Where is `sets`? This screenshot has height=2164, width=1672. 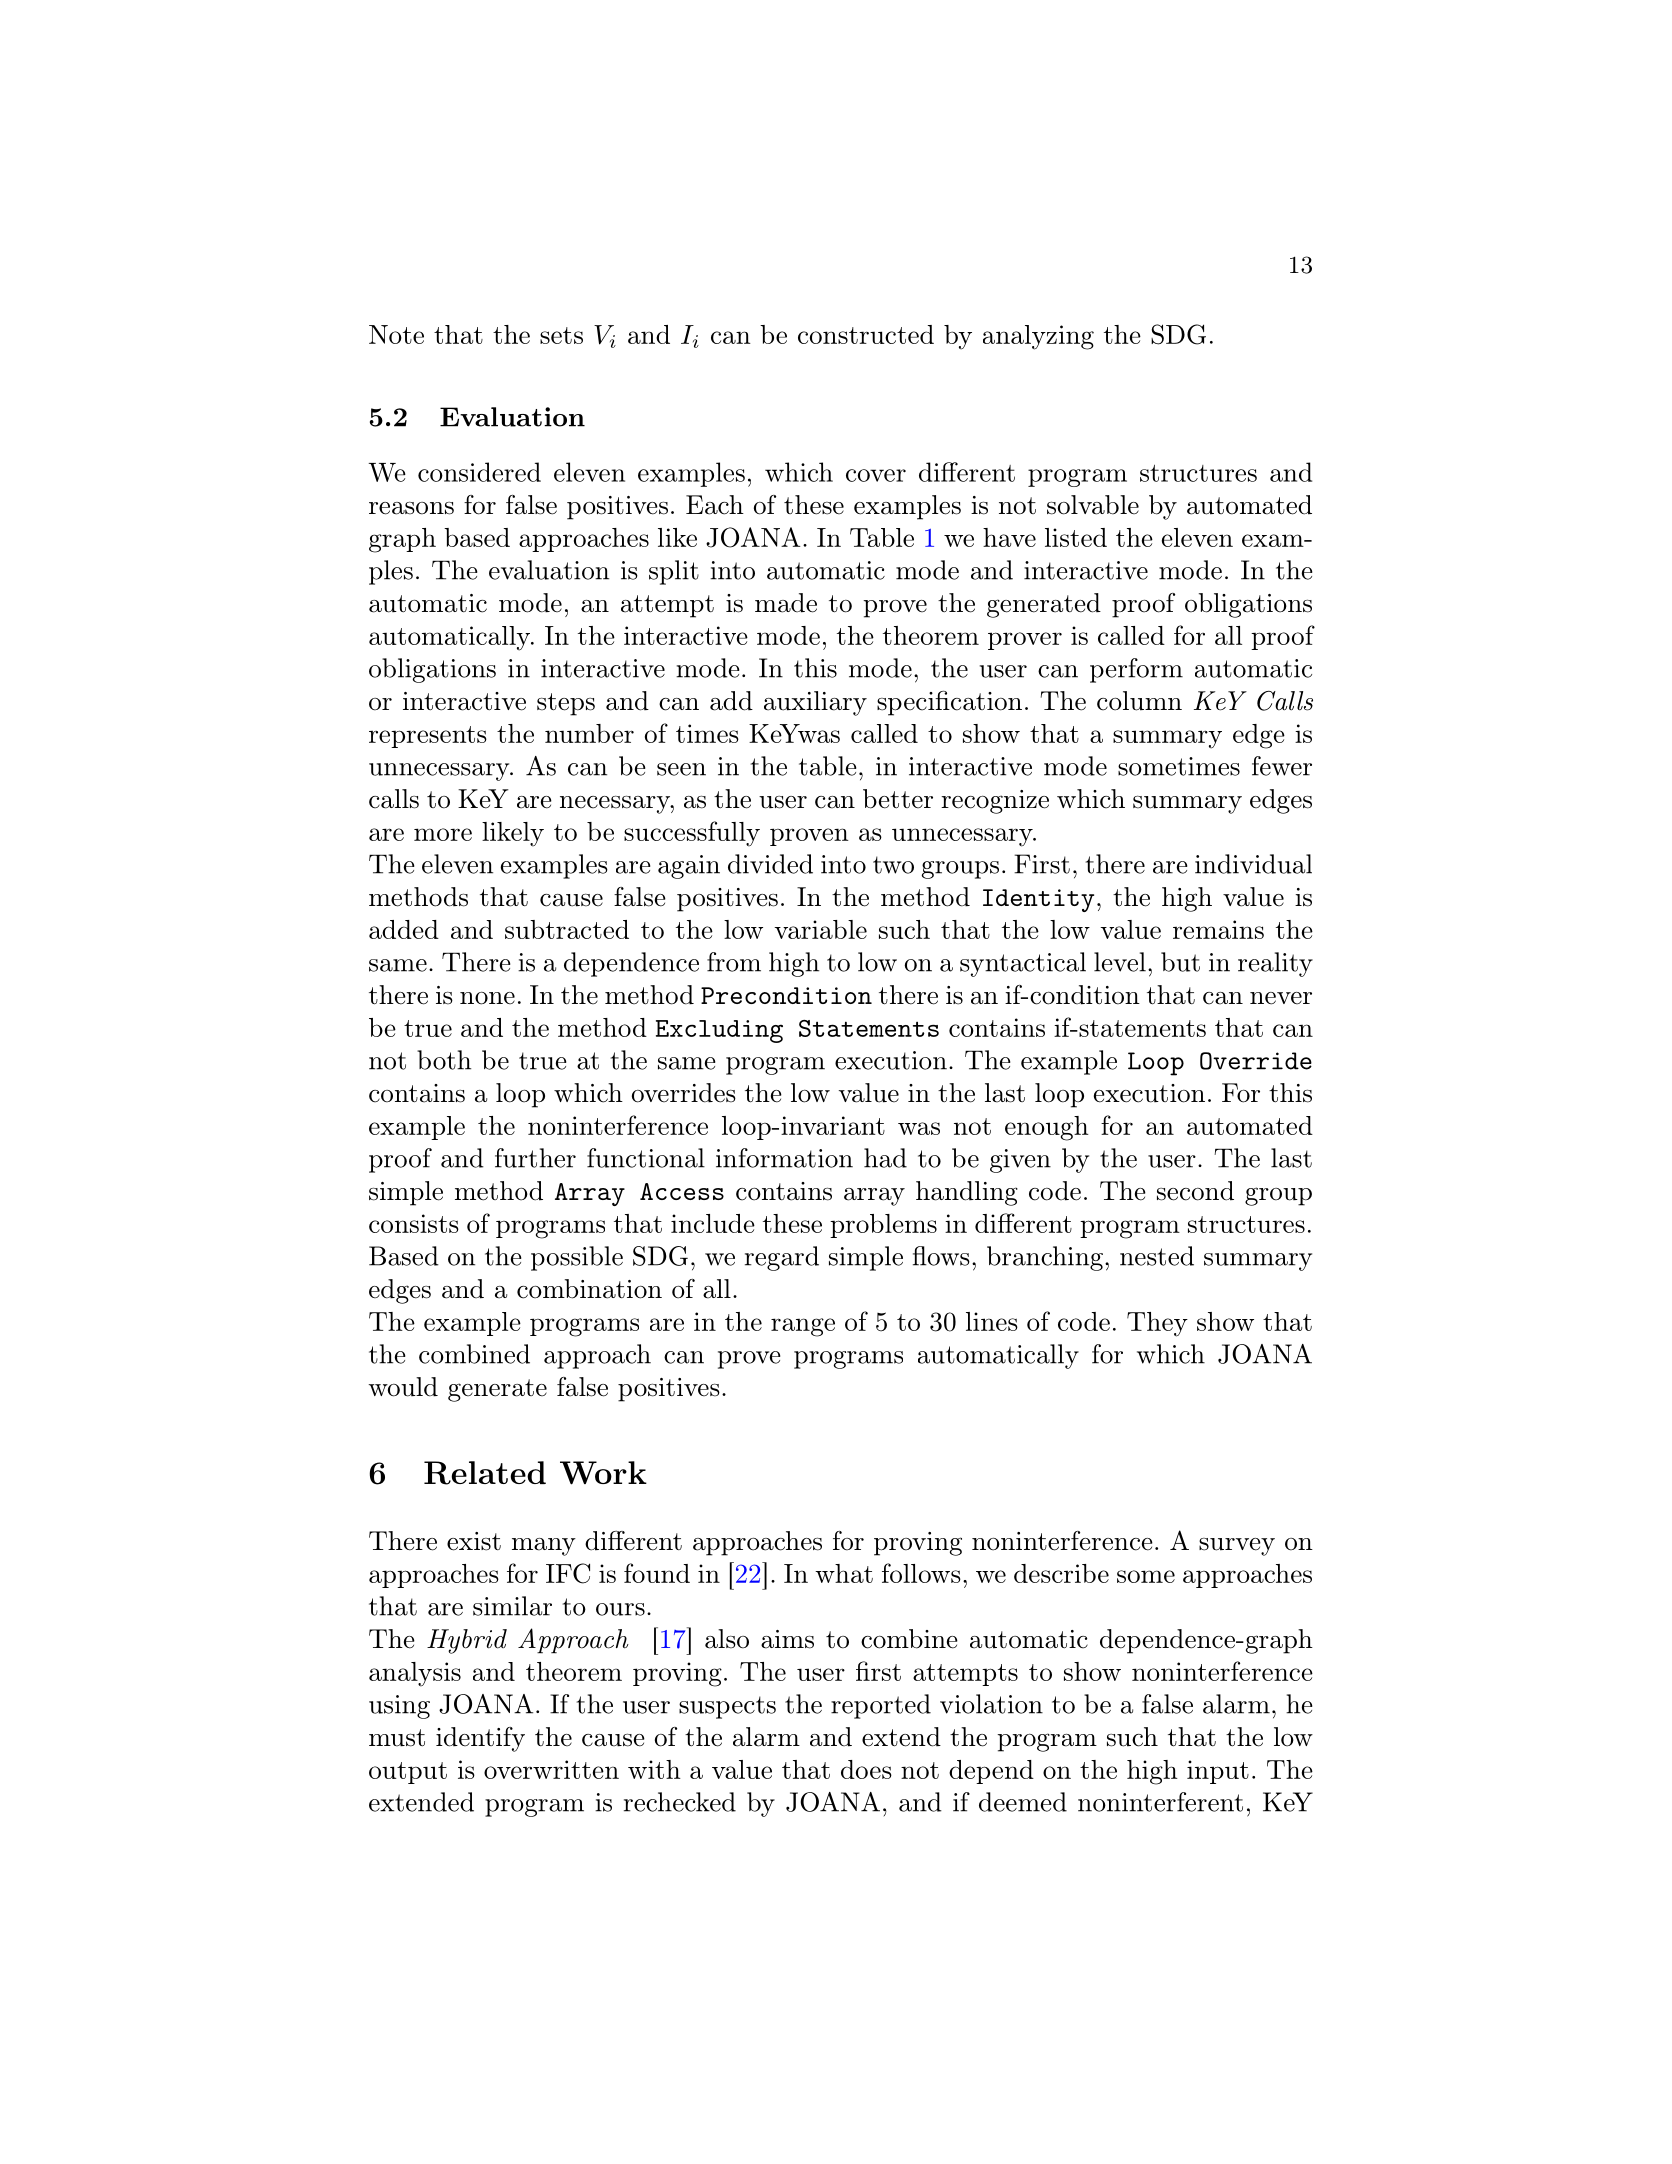 sets is located at coordinates (561, 335).
